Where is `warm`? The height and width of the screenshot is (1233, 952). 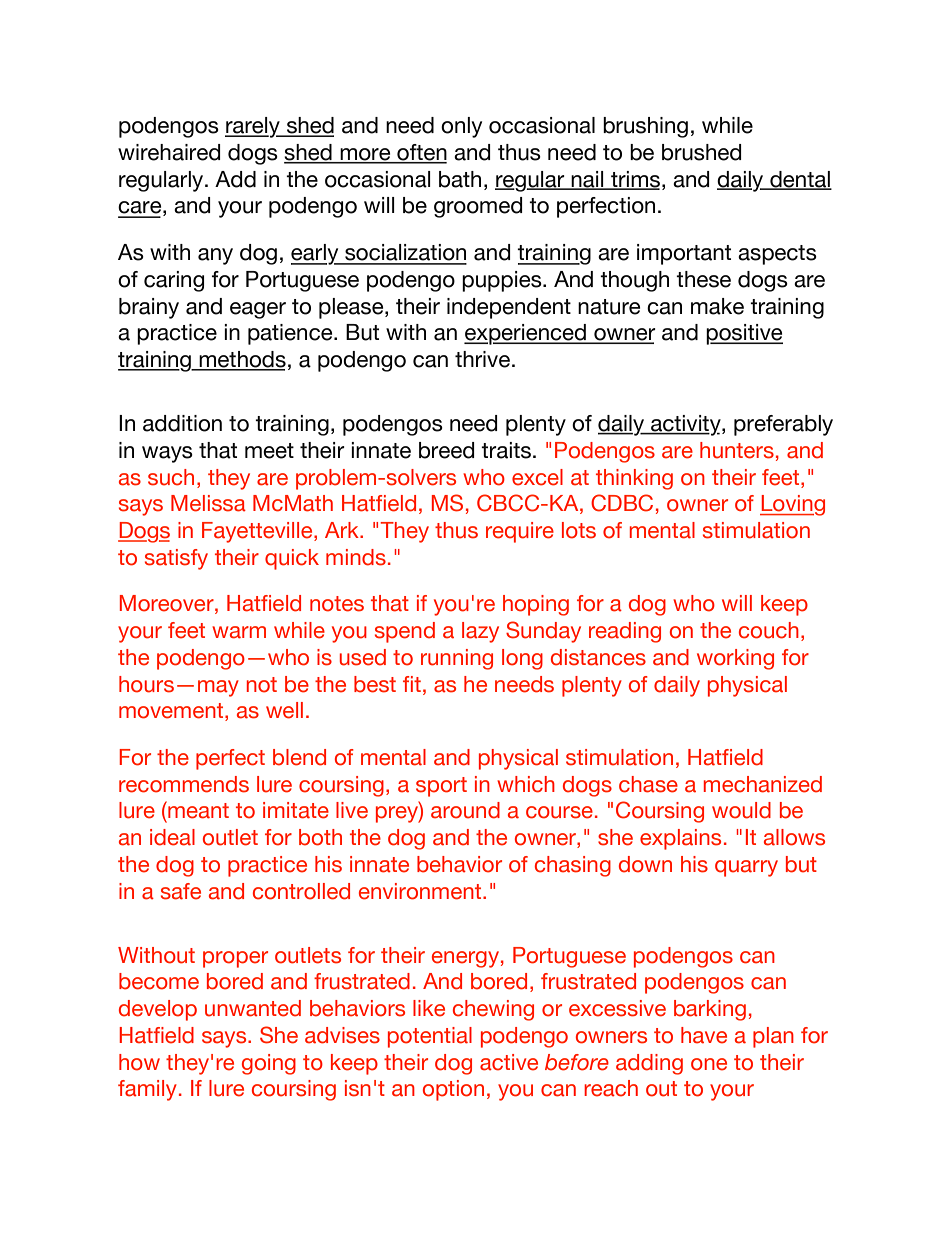 warm is located at coordinates (239, 632).
